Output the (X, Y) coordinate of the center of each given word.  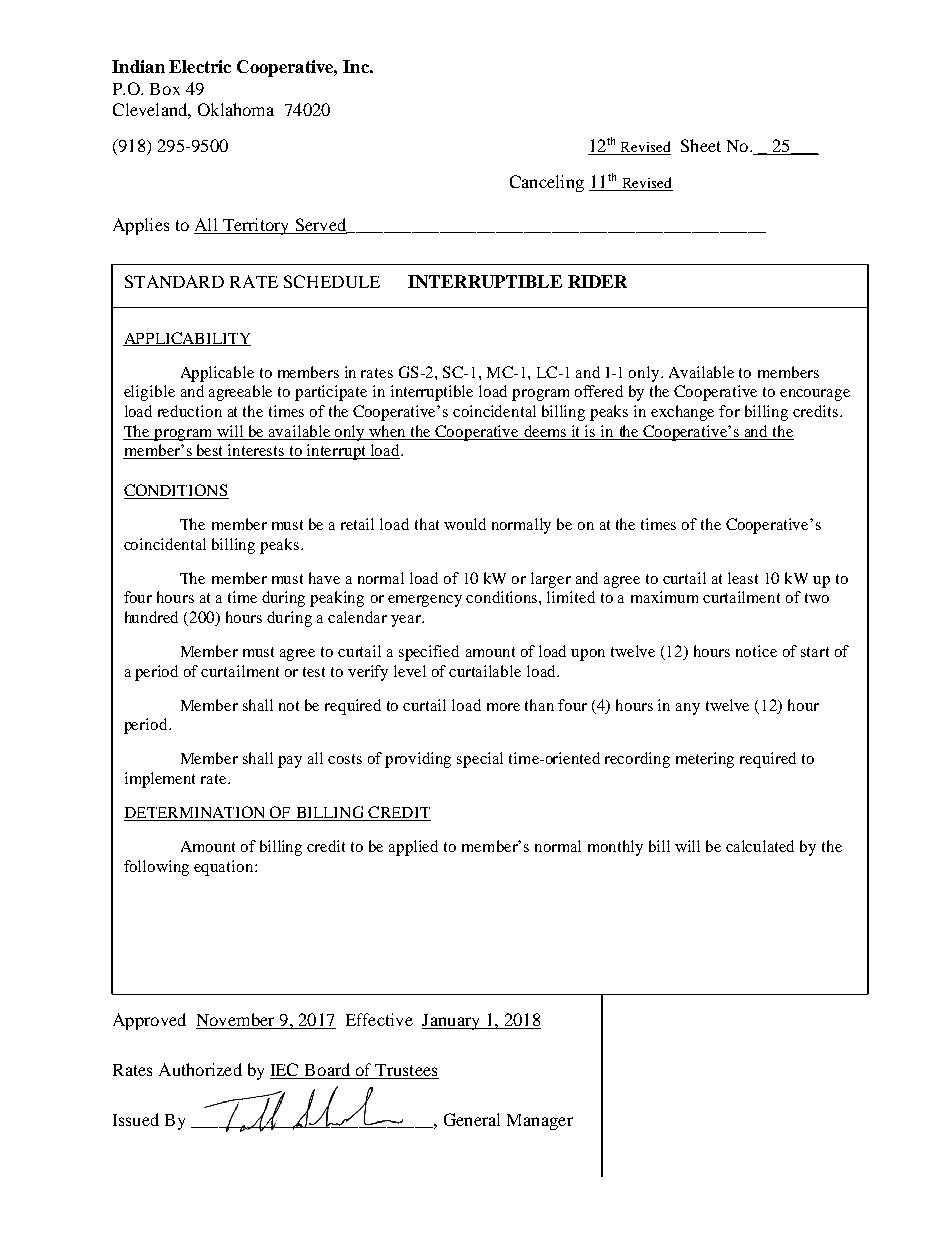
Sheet (701, 145)
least (743, 578)
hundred (151, 617)
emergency (425, 601)
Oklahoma (236, 109)
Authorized (200, 1069)
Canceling (547, 183)
